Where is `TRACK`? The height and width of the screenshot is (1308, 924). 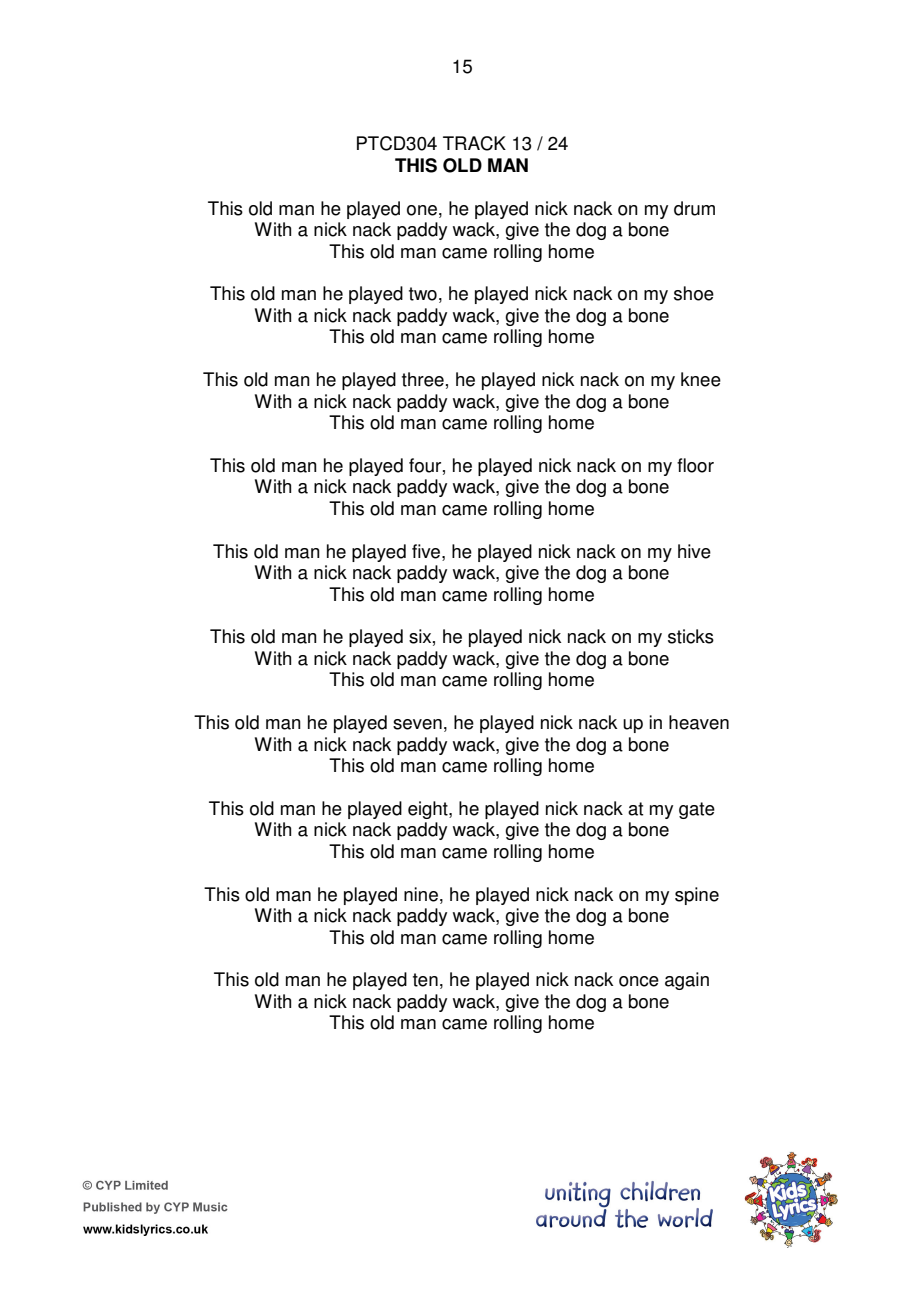 TRACK is located at coordinates (474, 143).
